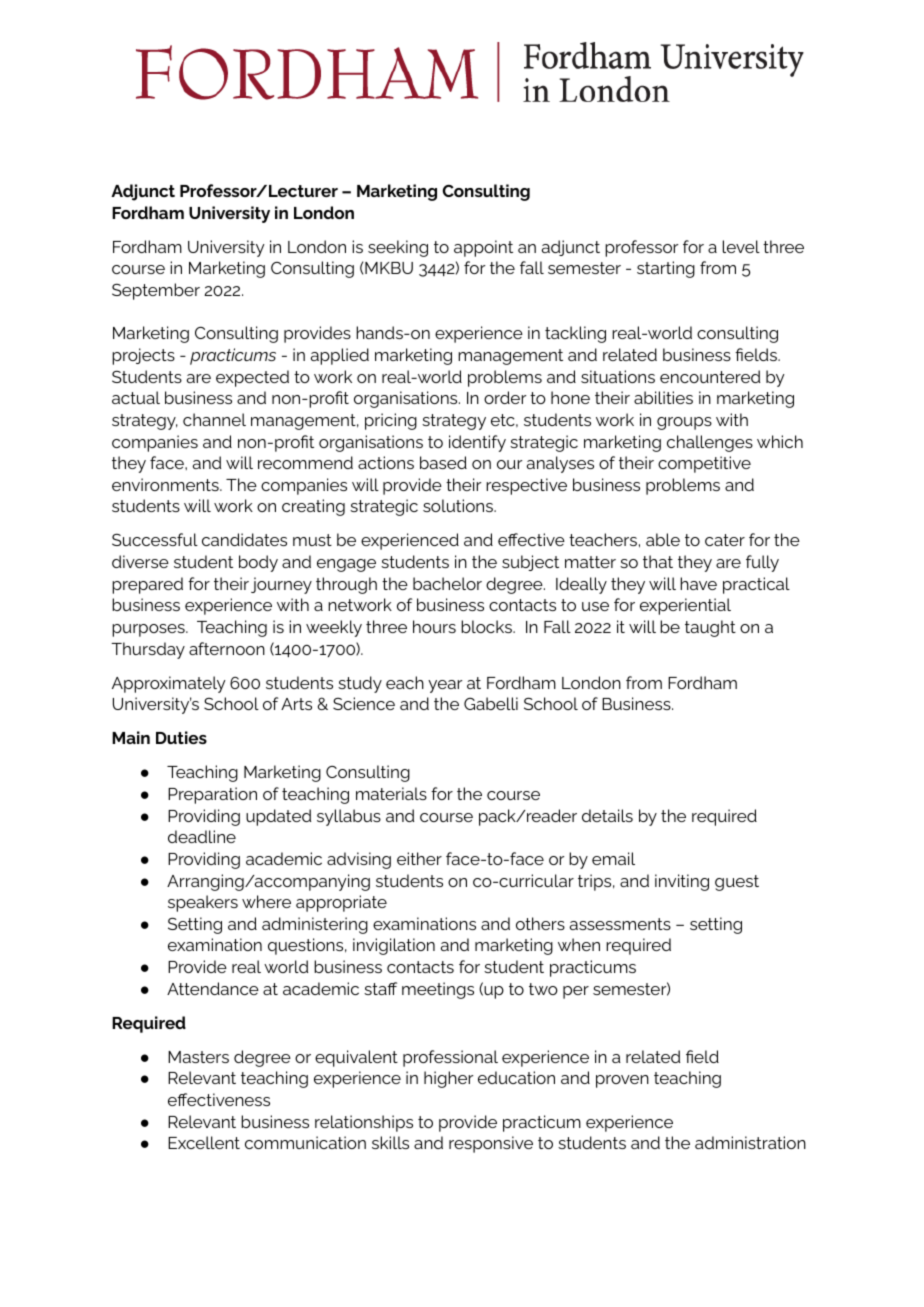 This page has width=924, height=1307. Describe the element at coordinates (244, 539) in the page. I see `candidates` at that location.
